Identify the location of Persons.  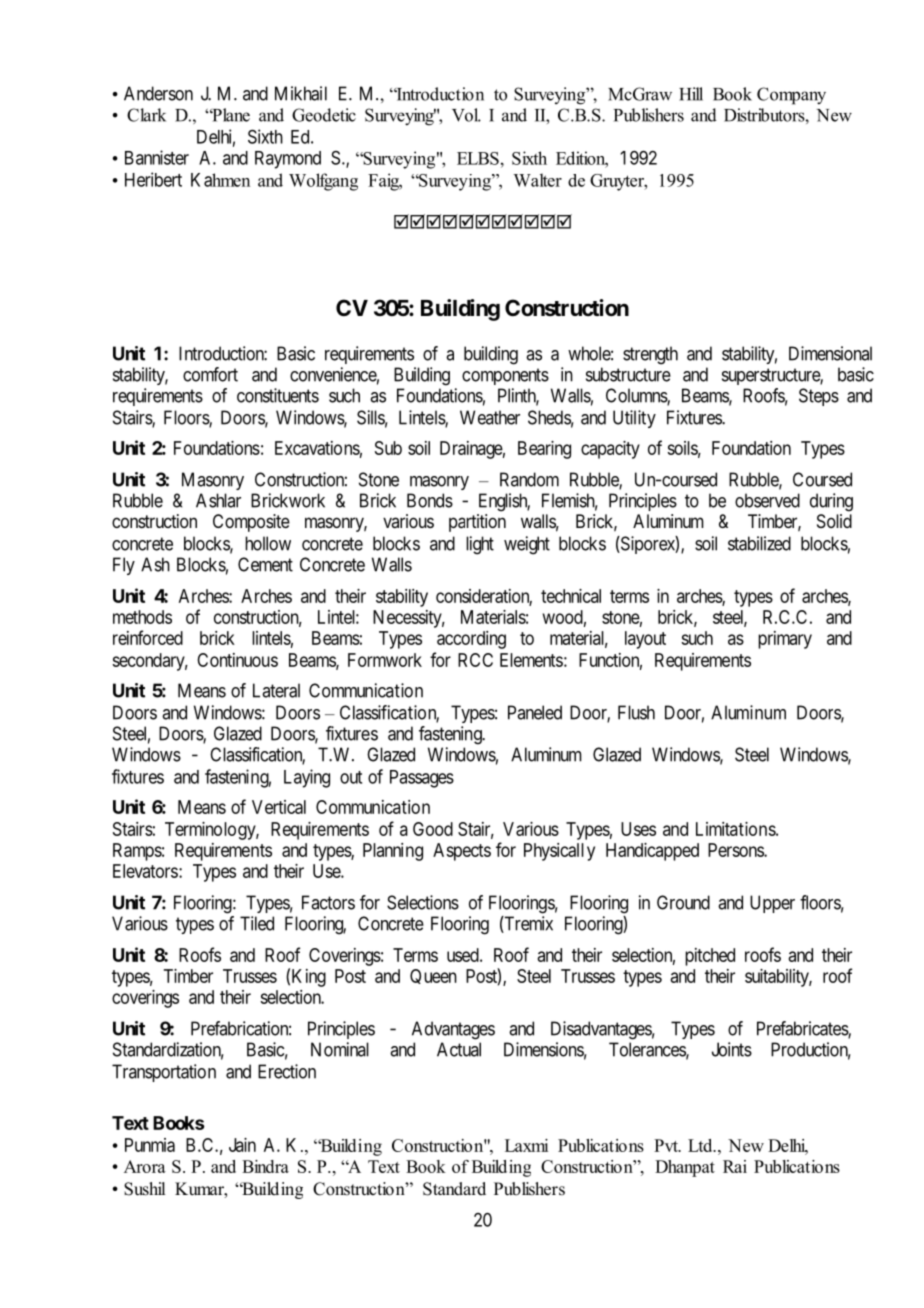
(736, 850).
